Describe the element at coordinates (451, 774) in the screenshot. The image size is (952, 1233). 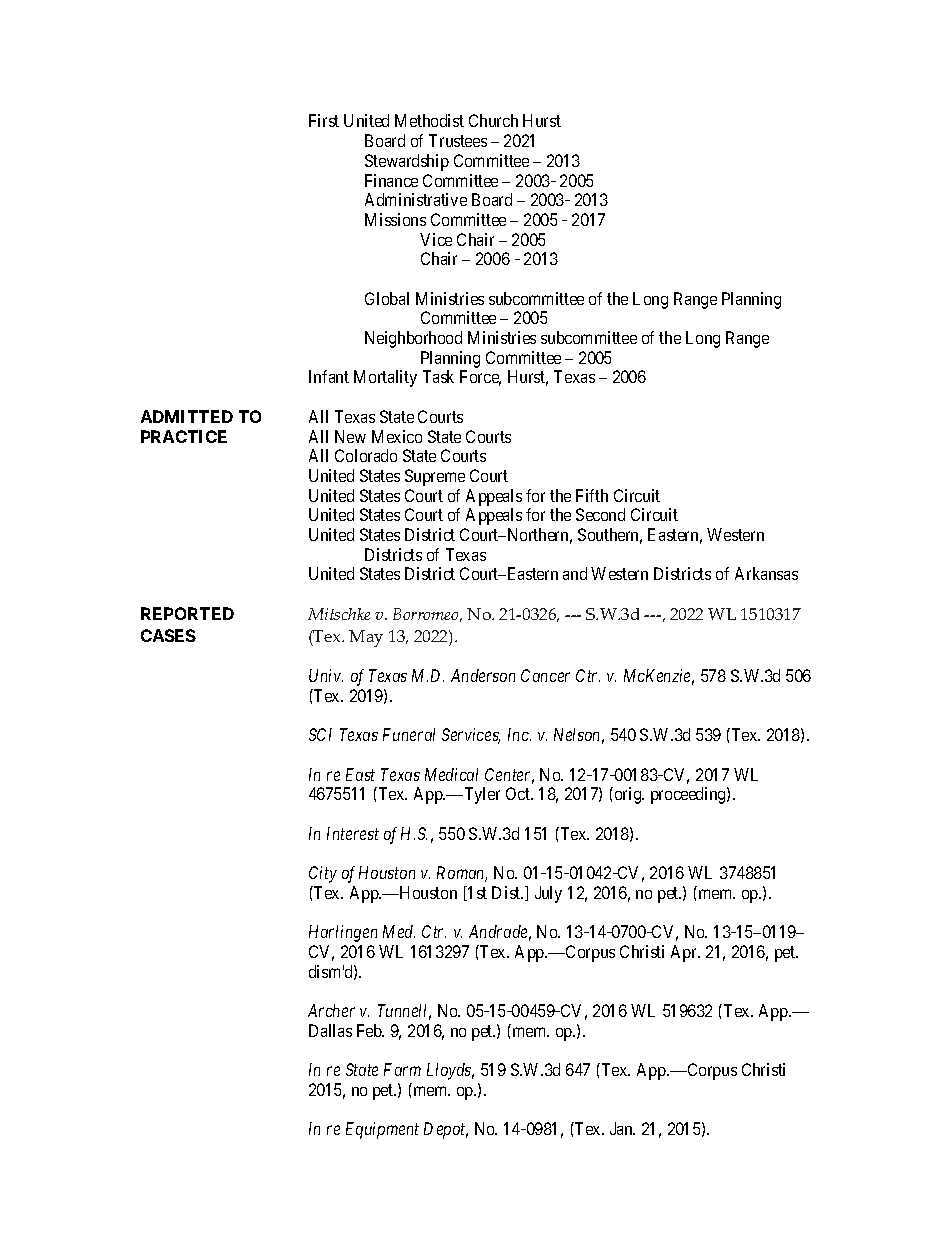
I see `Medical` at that location.
